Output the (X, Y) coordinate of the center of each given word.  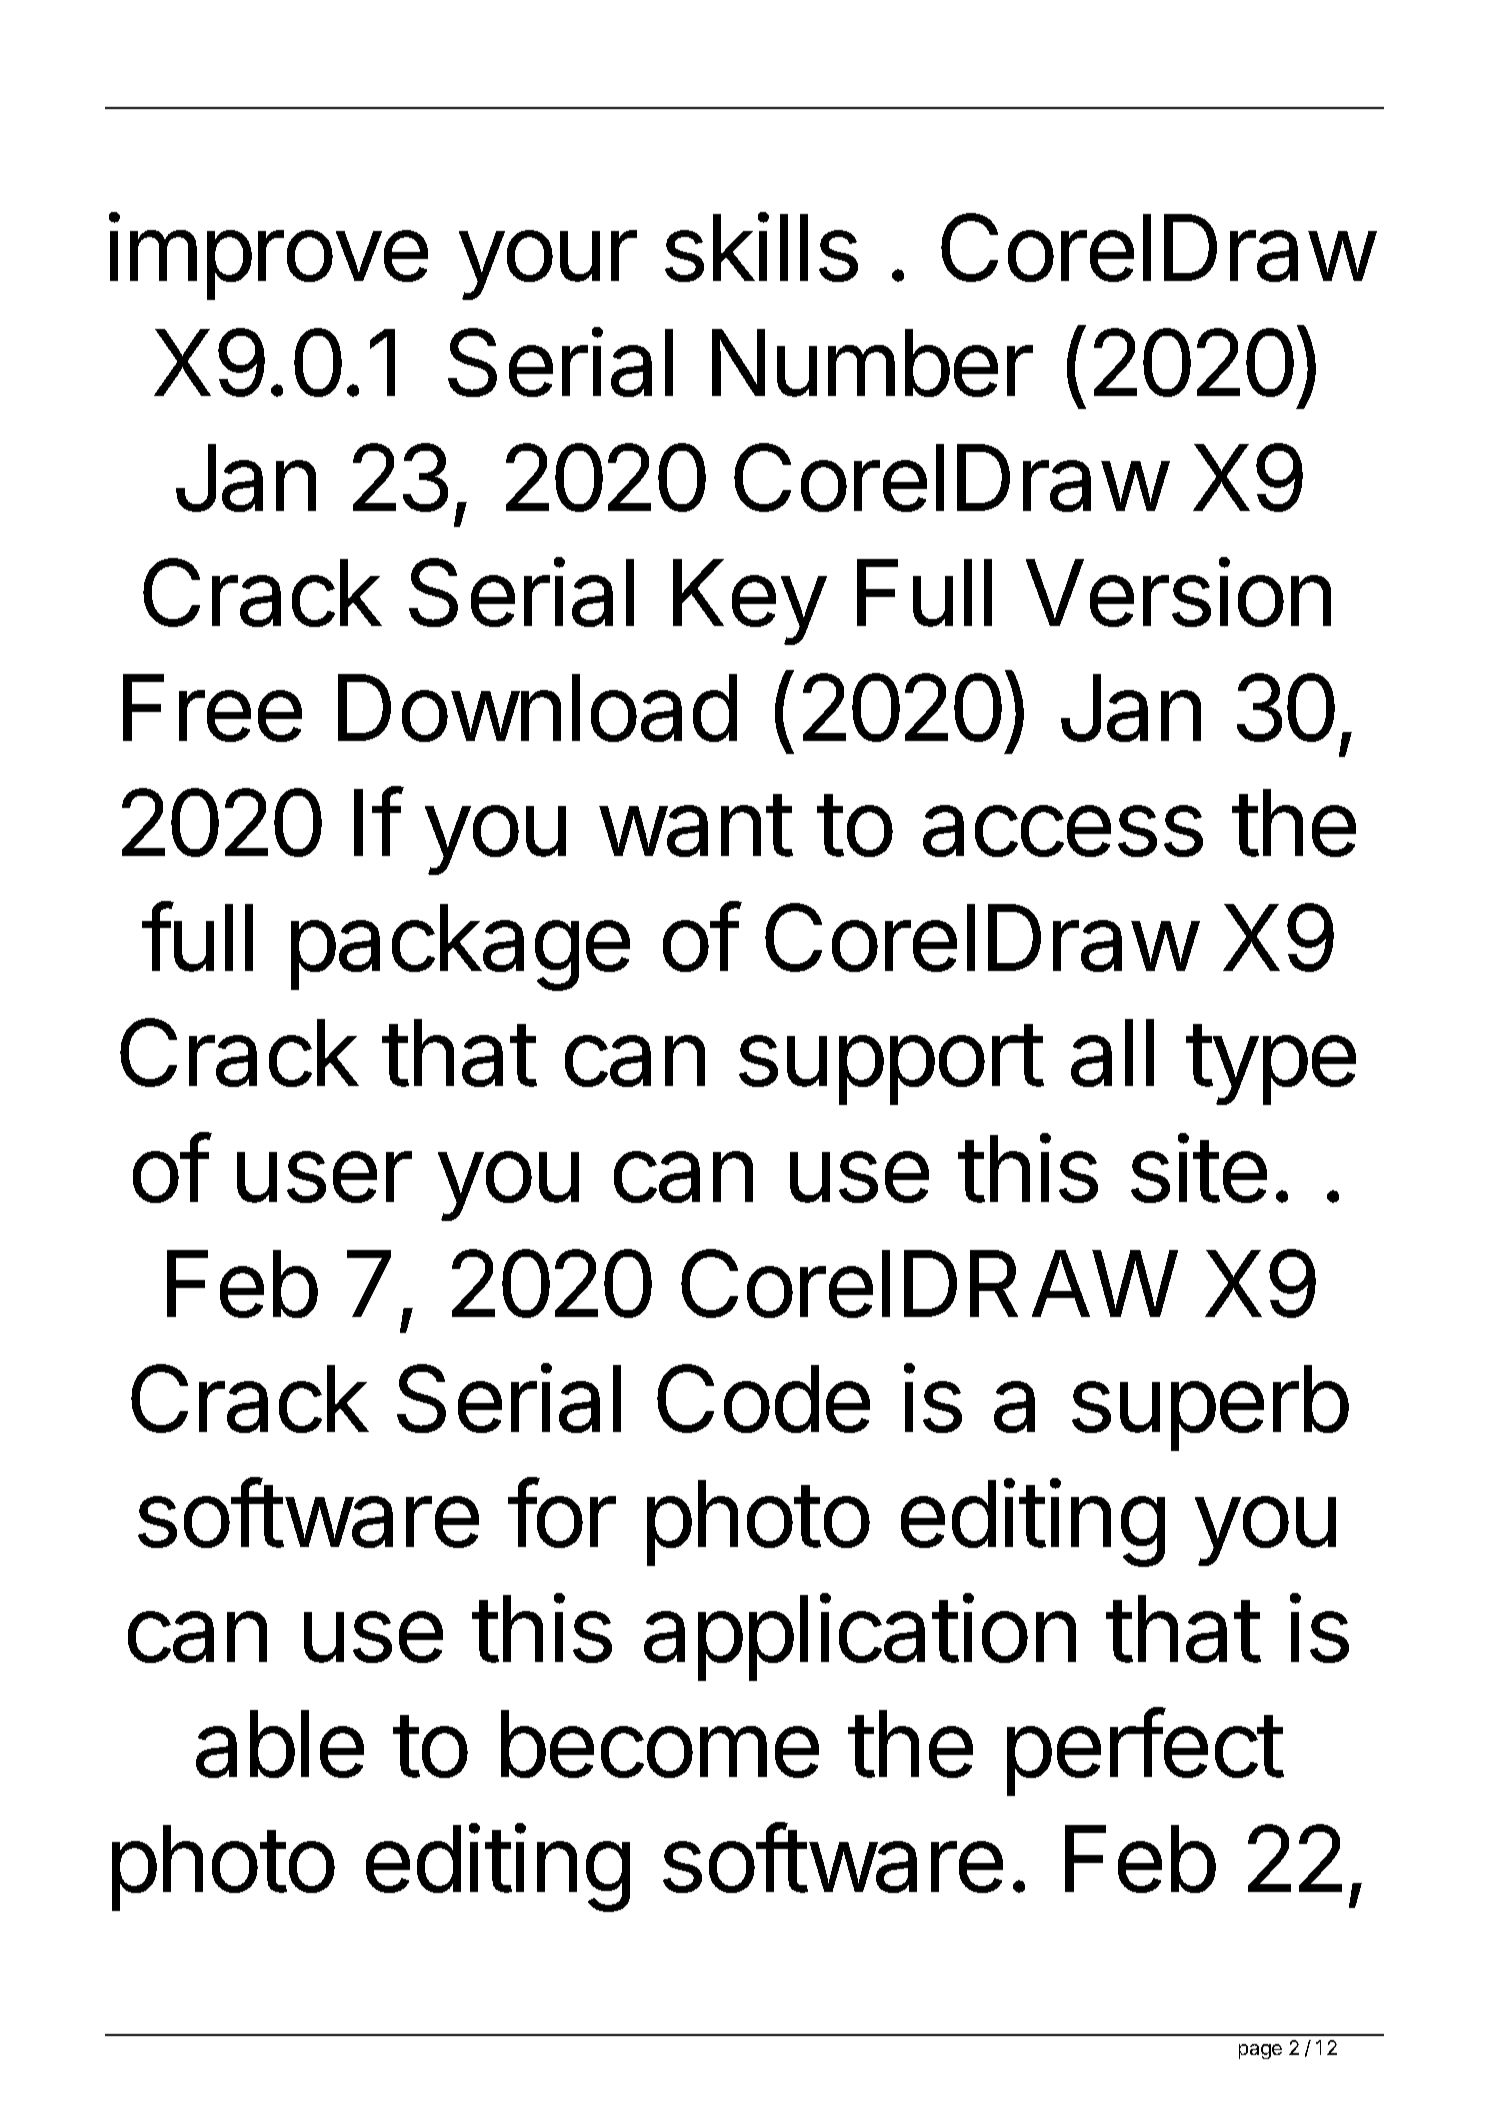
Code (763, 1398)
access (1063, 831)
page (1260, 2051)
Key (749, 602)
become (660, 1744)
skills (761, 247)
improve (268, 256)
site (1199, 1168)
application (860, 1637)
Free (212, 708)
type (1271, 1064)
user (324, 1177)
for (562, 1513)
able (280, 1744)
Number (872, 363)
